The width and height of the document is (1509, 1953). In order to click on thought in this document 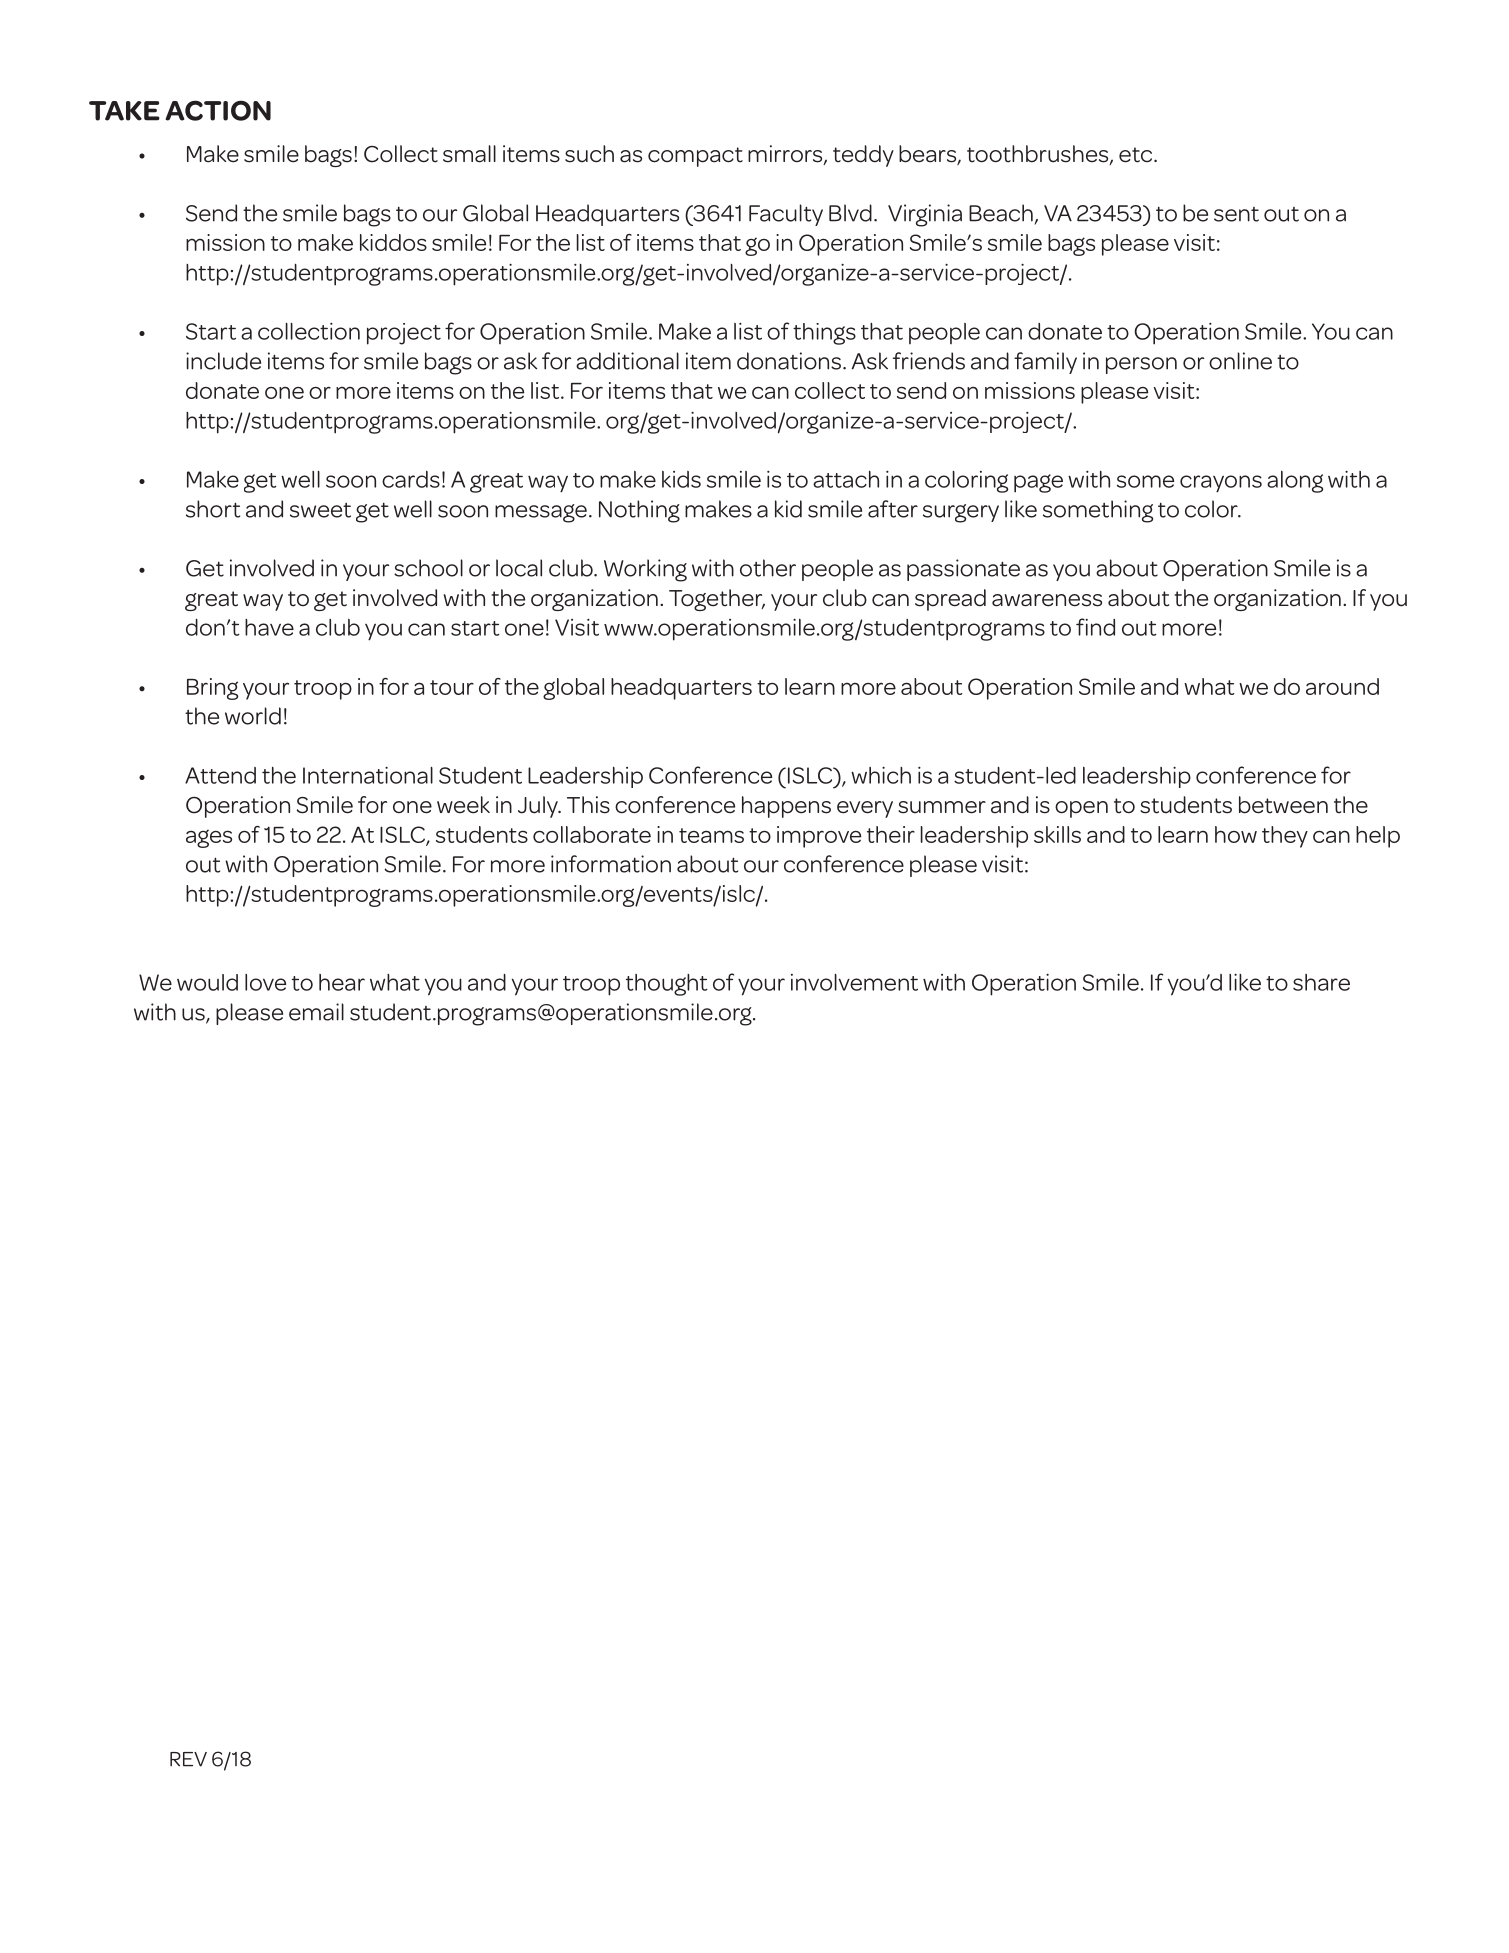, I will do `click(667, 985)`.
